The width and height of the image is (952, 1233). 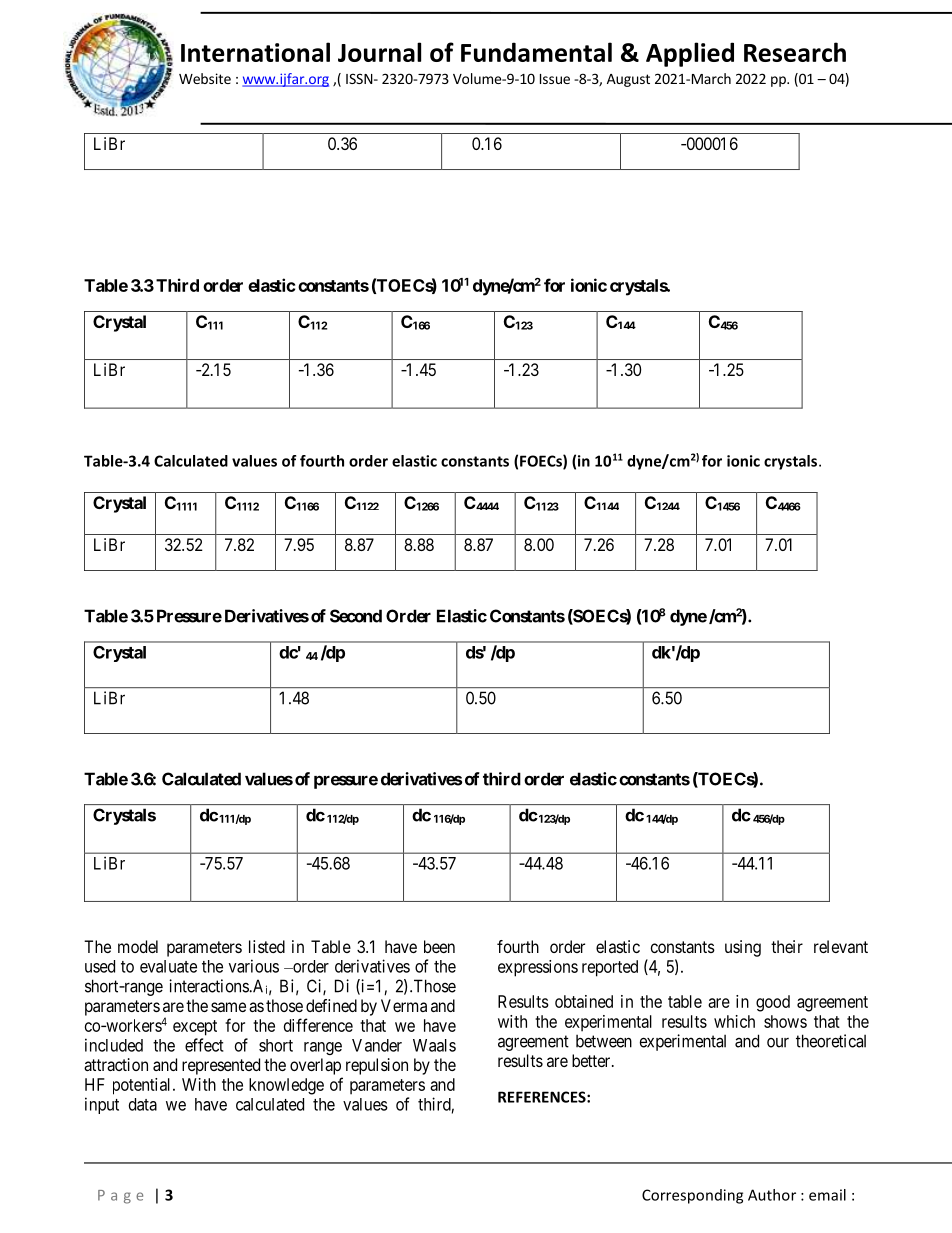 What do you see at coordinates (356, 616) in the image?
I see `Second` at bounding box center [356, 616].
